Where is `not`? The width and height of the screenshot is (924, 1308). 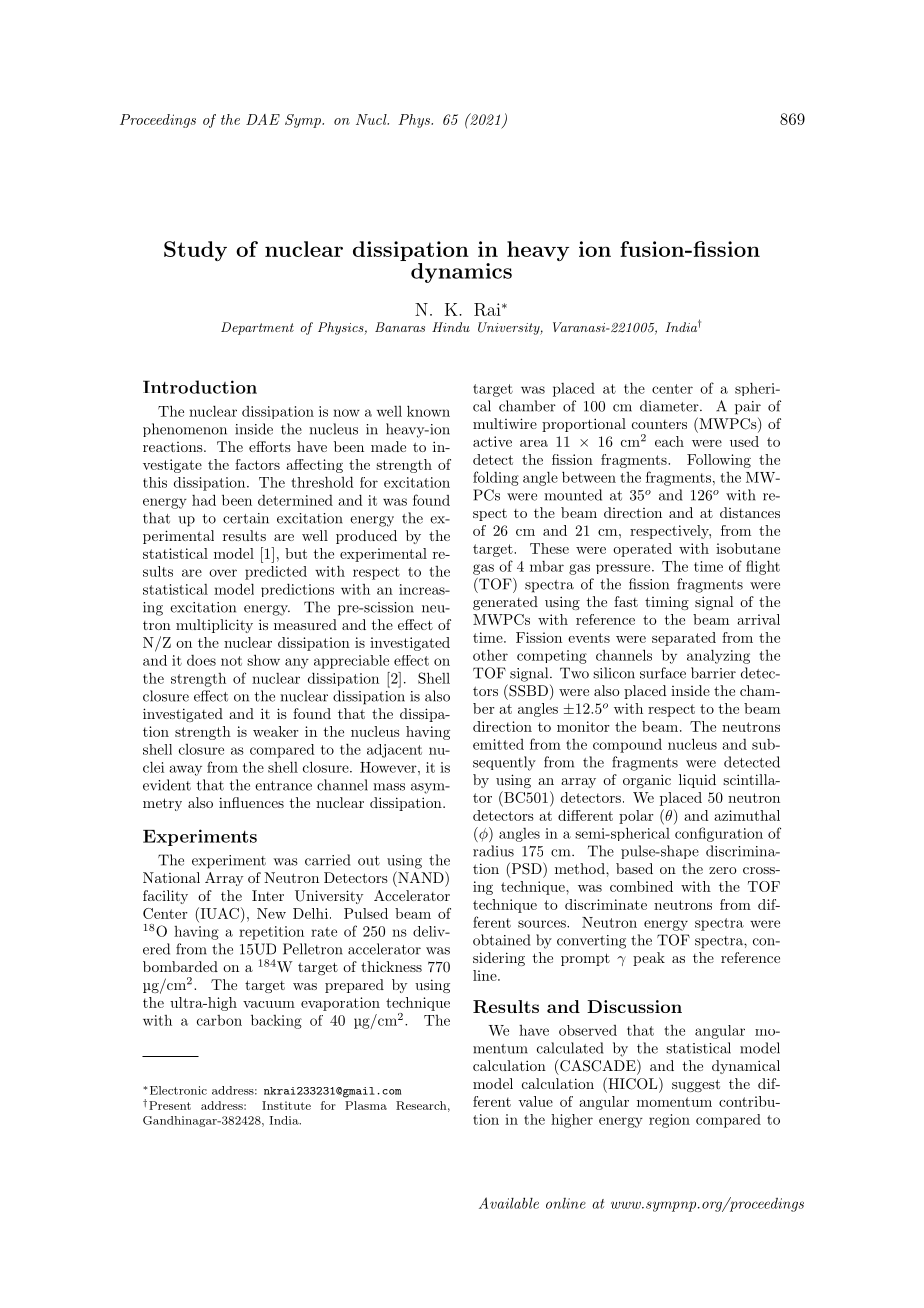 not is located at coordinates (231, 661).
